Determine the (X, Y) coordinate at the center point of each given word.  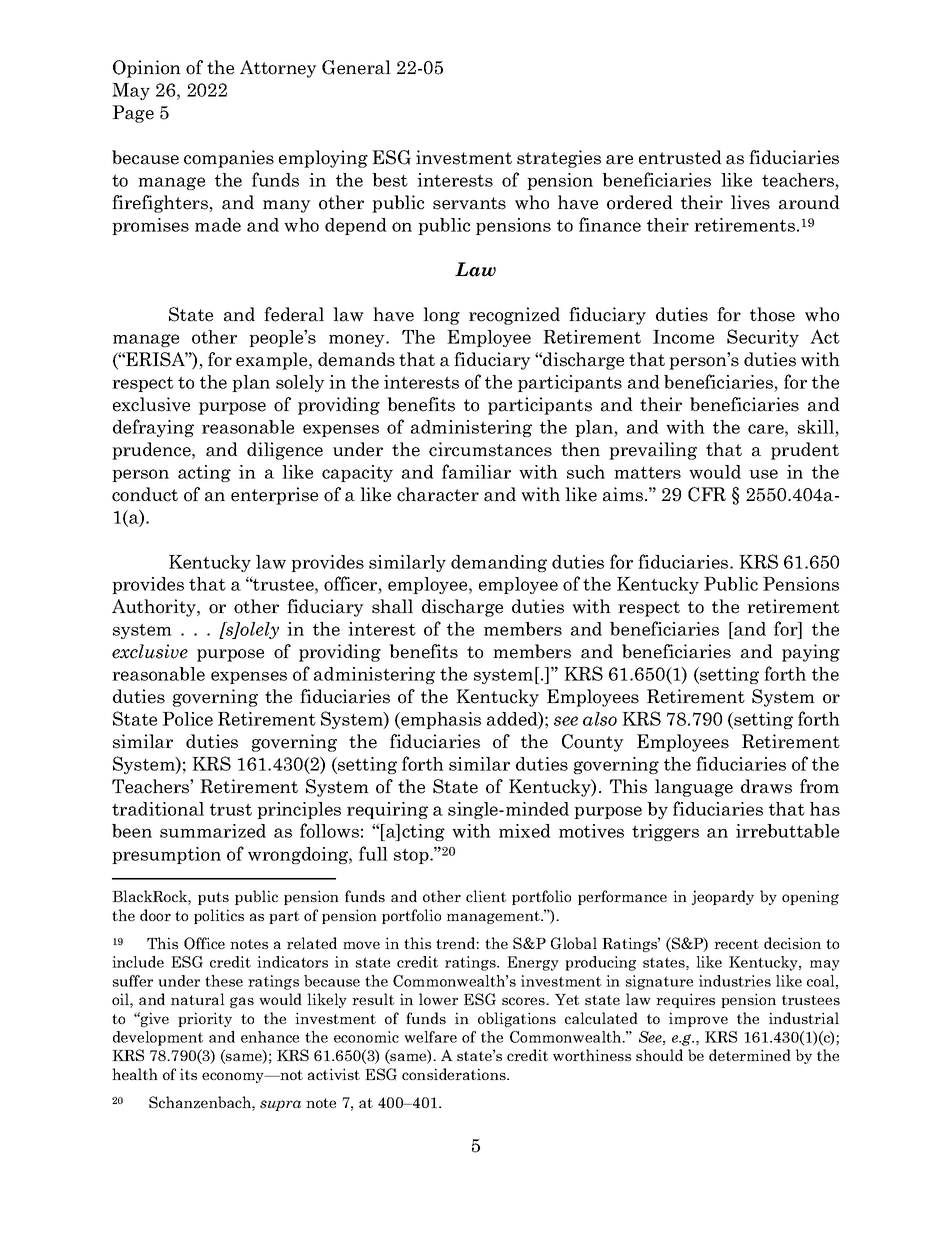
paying (811, 653)
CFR (707, 494)
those (772, 314)
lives (750, 202)
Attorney (278, 69)
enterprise (274, 496)
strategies (559, 159)
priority (205, 1019)
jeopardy (723, 897)
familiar (476, 471)
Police (187, 719)
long (441, 316)
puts (213, 898)
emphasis (440, 720)
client (486, 896)
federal (294, 314)
